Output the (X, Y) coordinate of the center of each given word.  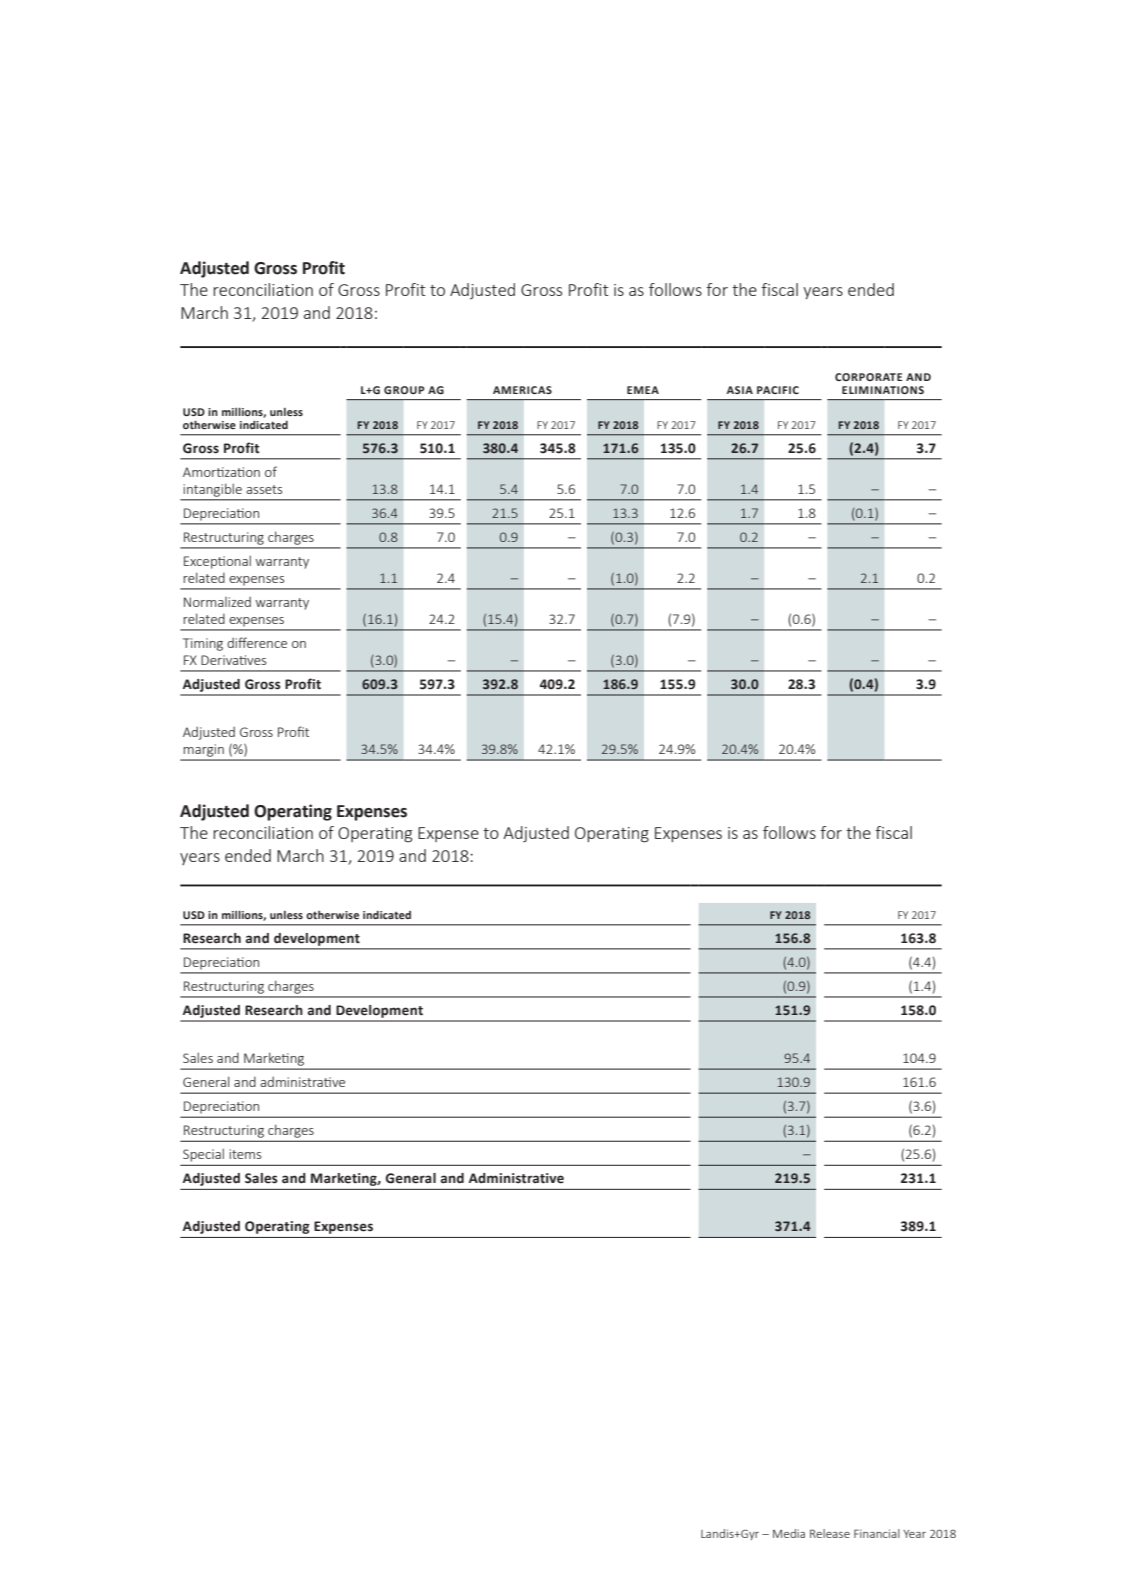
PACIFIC (778, 390)
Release (830, 1533)
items (245, 1154)
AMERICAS (522, 390)
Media (789, 1533)
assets (264, 489)
